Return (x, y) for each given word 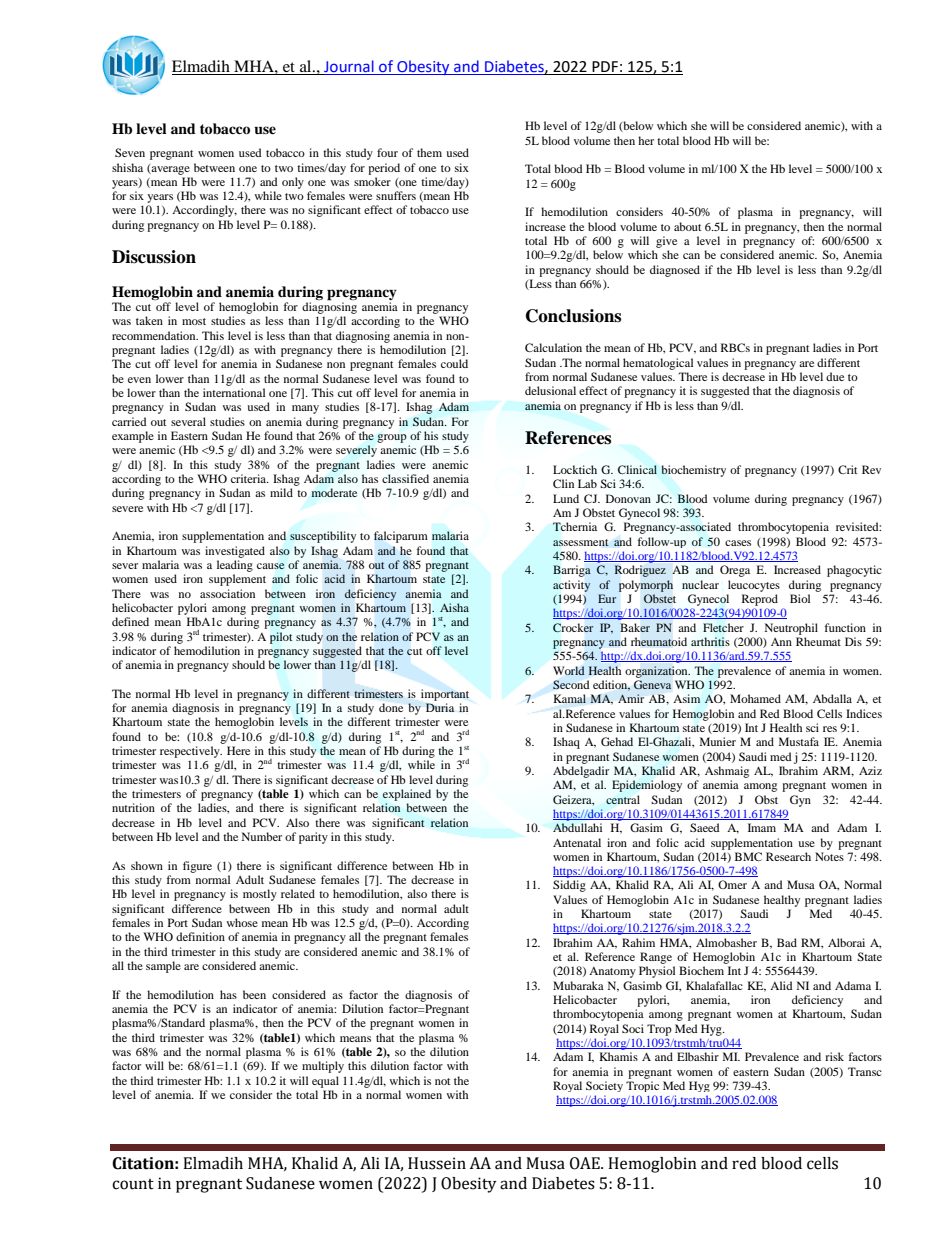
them (429, 152)
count (133, 1184)
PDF (605, 68)
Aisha (454, 607)
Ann (781, 642)
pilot (281, 638)
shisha (127, 167)
